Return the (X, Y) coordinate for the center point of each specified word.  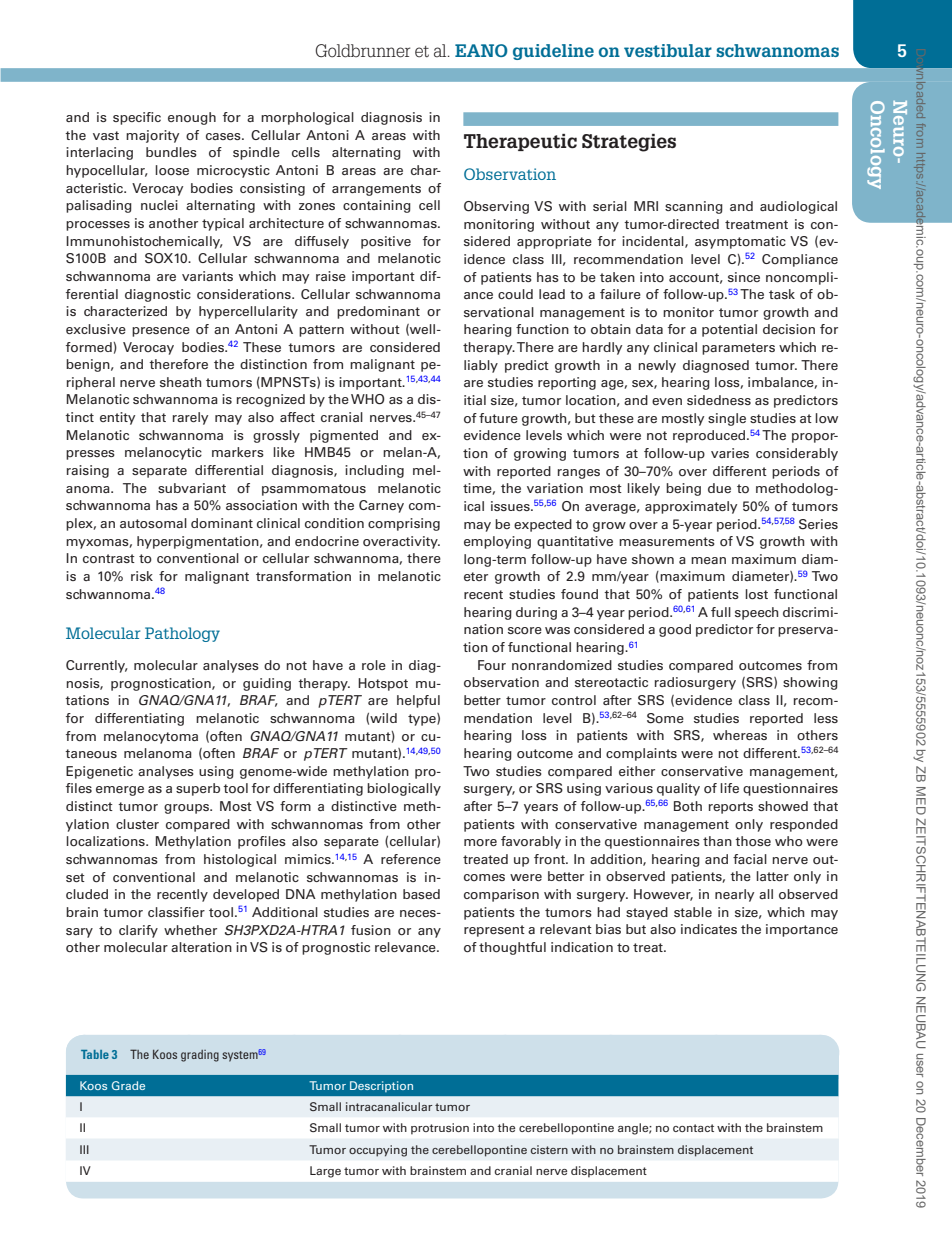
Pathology (182, 634)
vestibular (668, 50)
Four (492, 665)
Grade (128, 1085)
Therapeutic (520, 142)
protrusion (440, 1129)
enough (192, 118)
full (721, 612)
